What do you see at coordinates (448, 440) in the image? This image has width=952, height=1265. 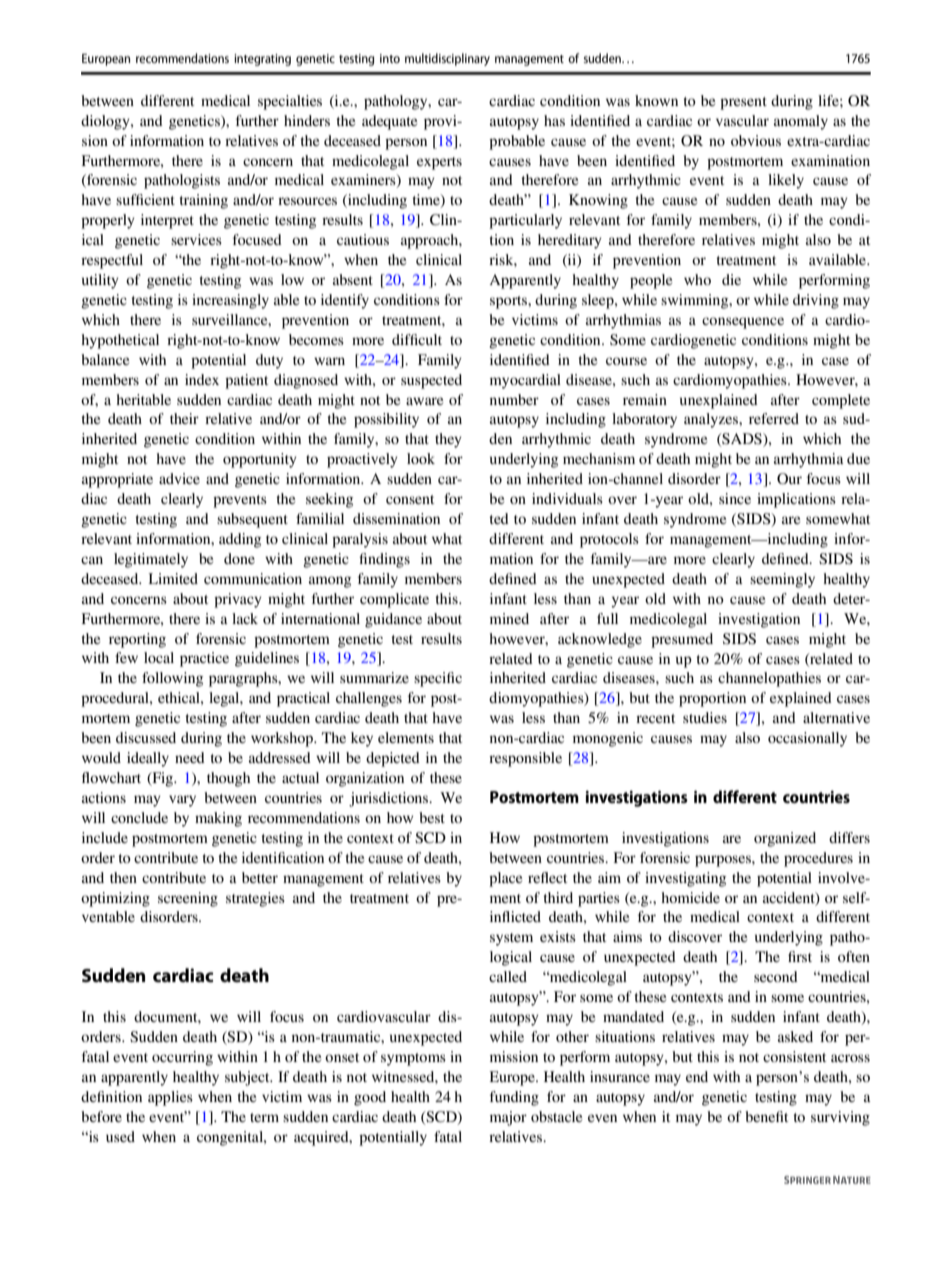 I see `they` at bounding box center [448, 440].
